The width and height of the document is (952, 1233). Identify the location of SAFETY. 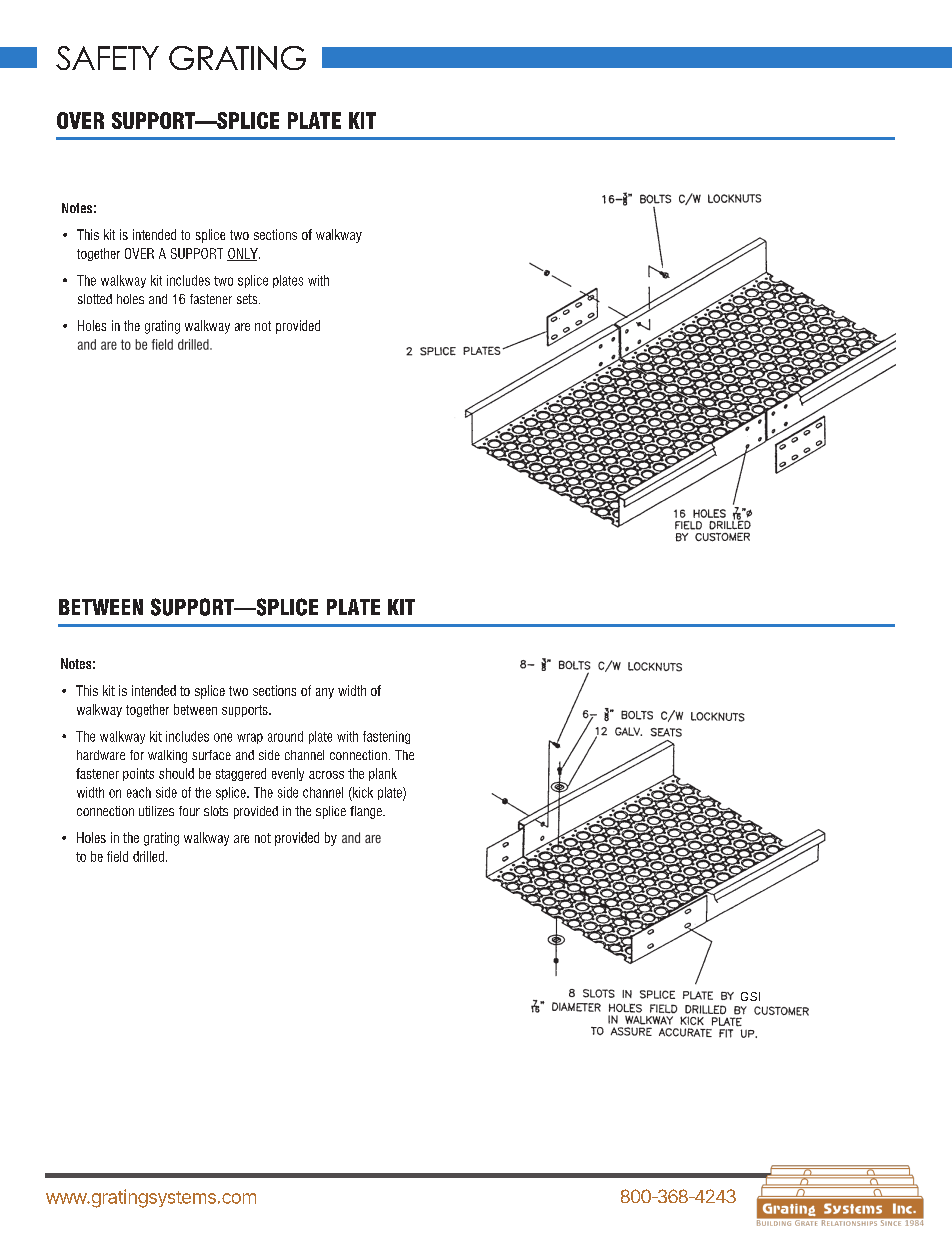
(107, 58).
